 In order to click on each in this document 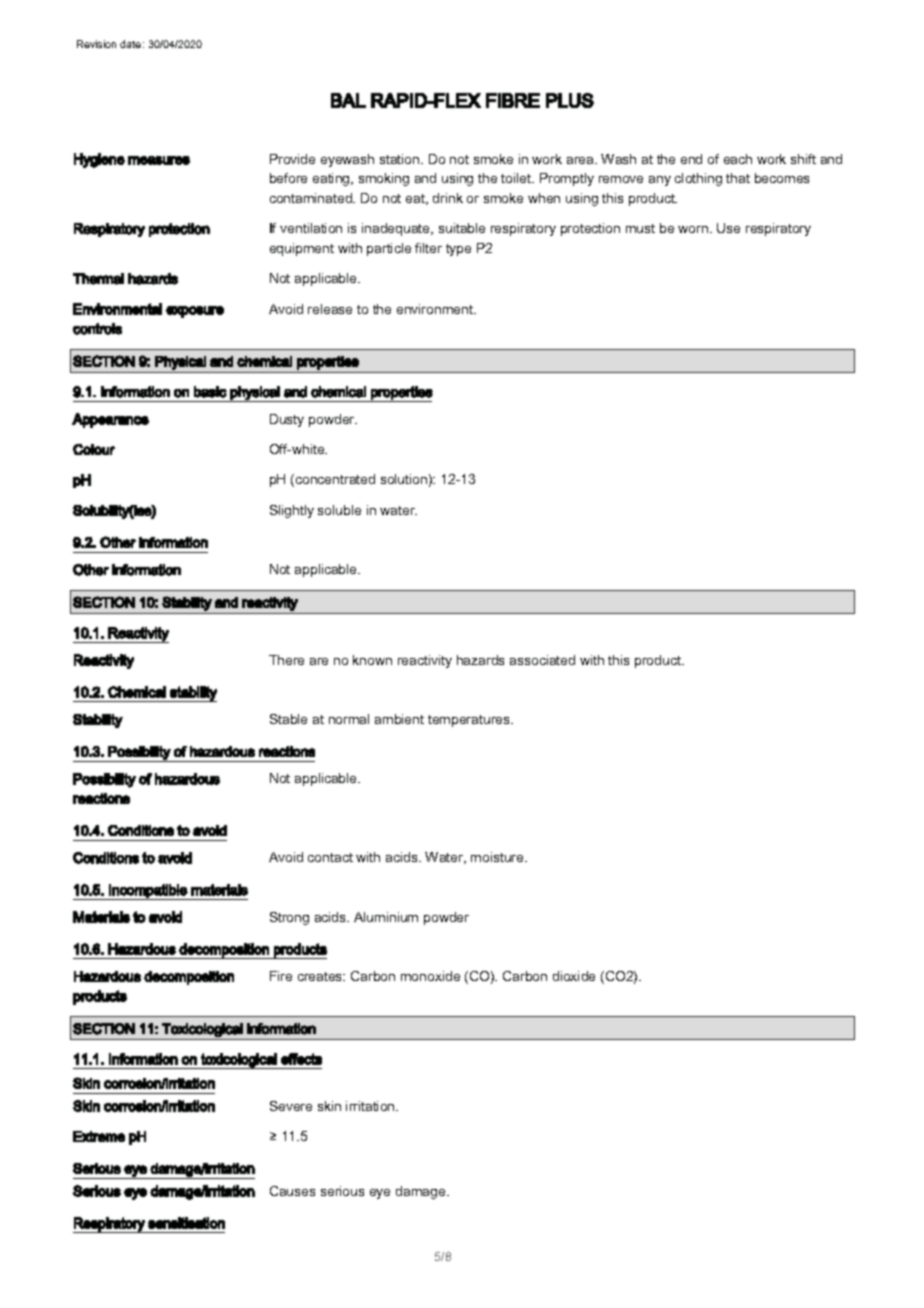, I will do `click(738, 159)`.
